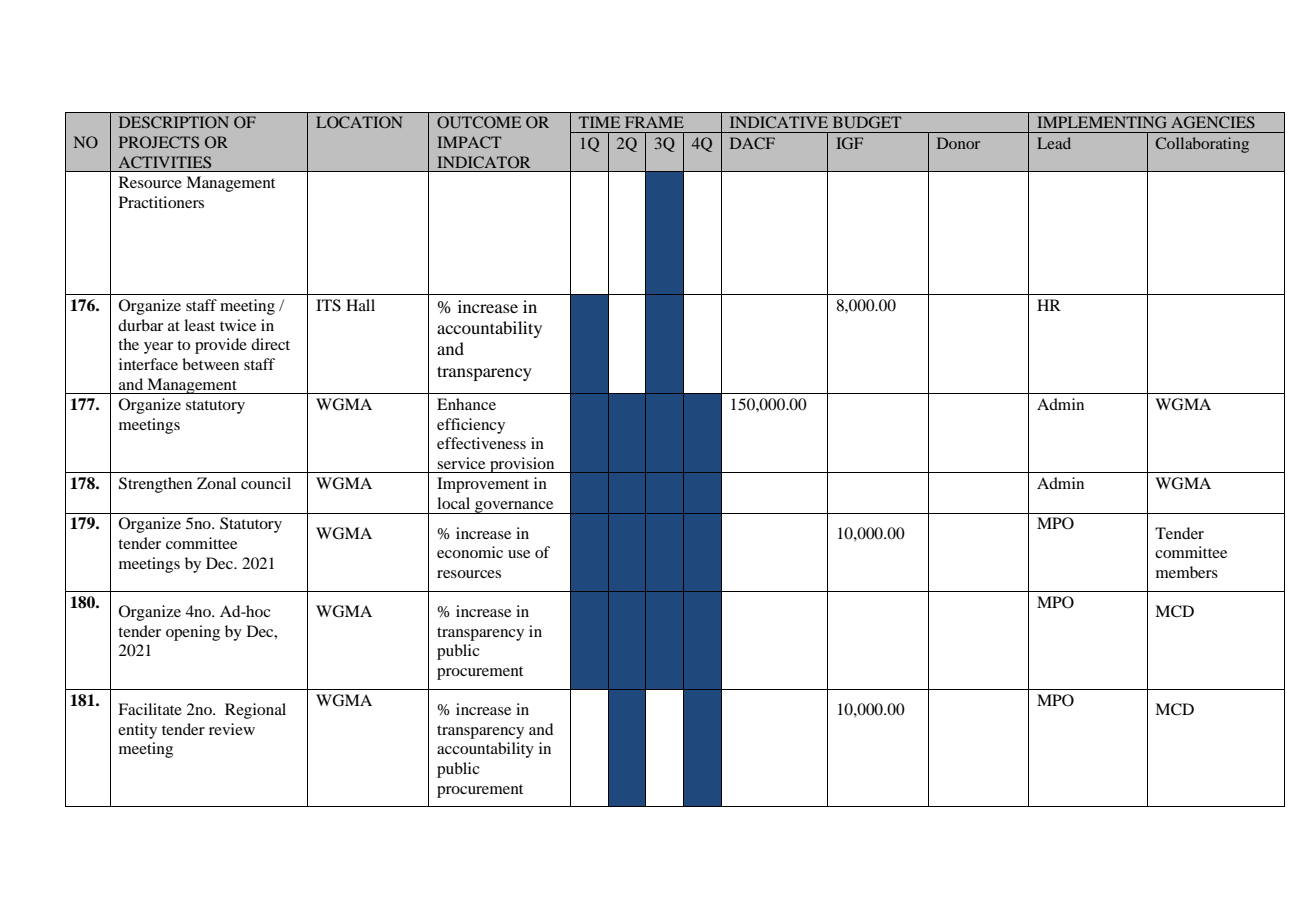  I want to click on review, so click(232, 729).
